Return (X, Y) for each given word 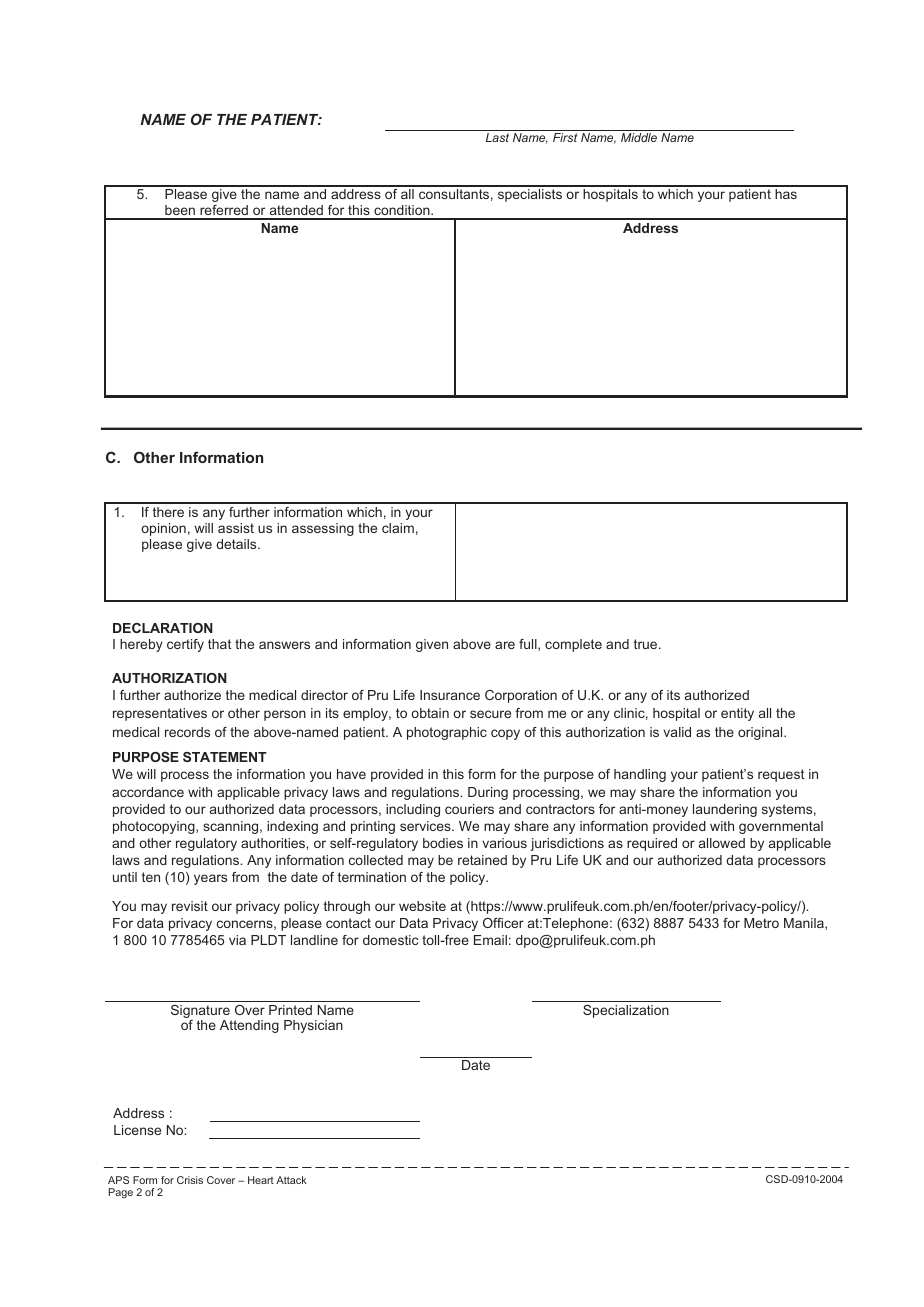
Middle (639, 137)
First (565, 137)
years (210, 879)
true (647, 644)
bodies (443, 843)
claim (398, 528)
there (168, 512)
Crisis (190, 1180)
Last (497, 137)
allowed (722, 843)
